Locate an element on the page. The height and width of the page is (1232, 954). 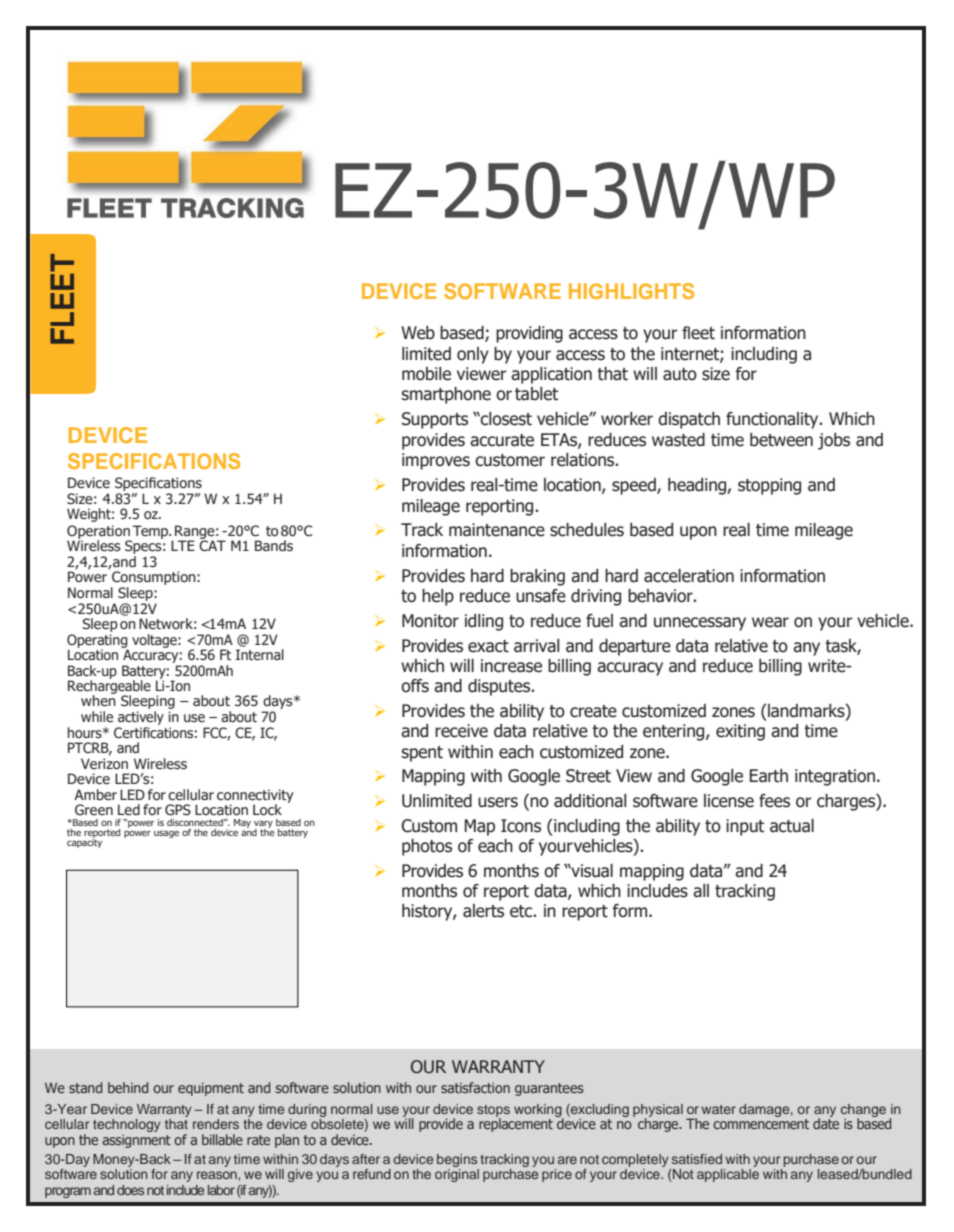
actively is located at coordinates (140, 719).
